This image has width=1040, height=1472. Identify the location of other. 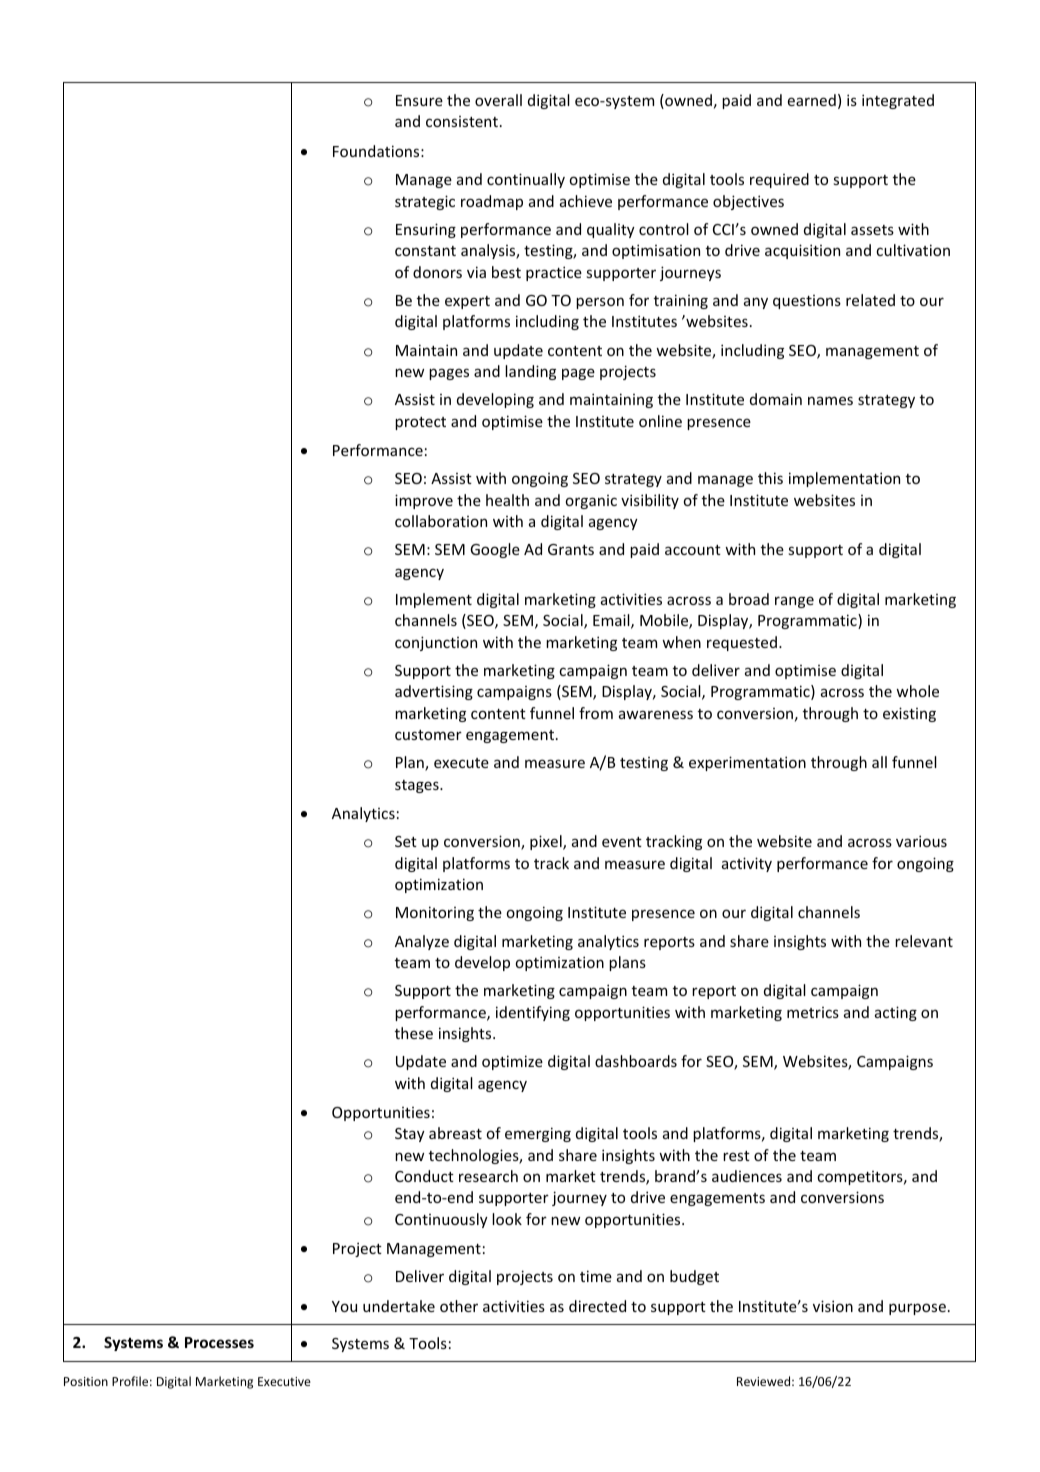
(459, 1306).
